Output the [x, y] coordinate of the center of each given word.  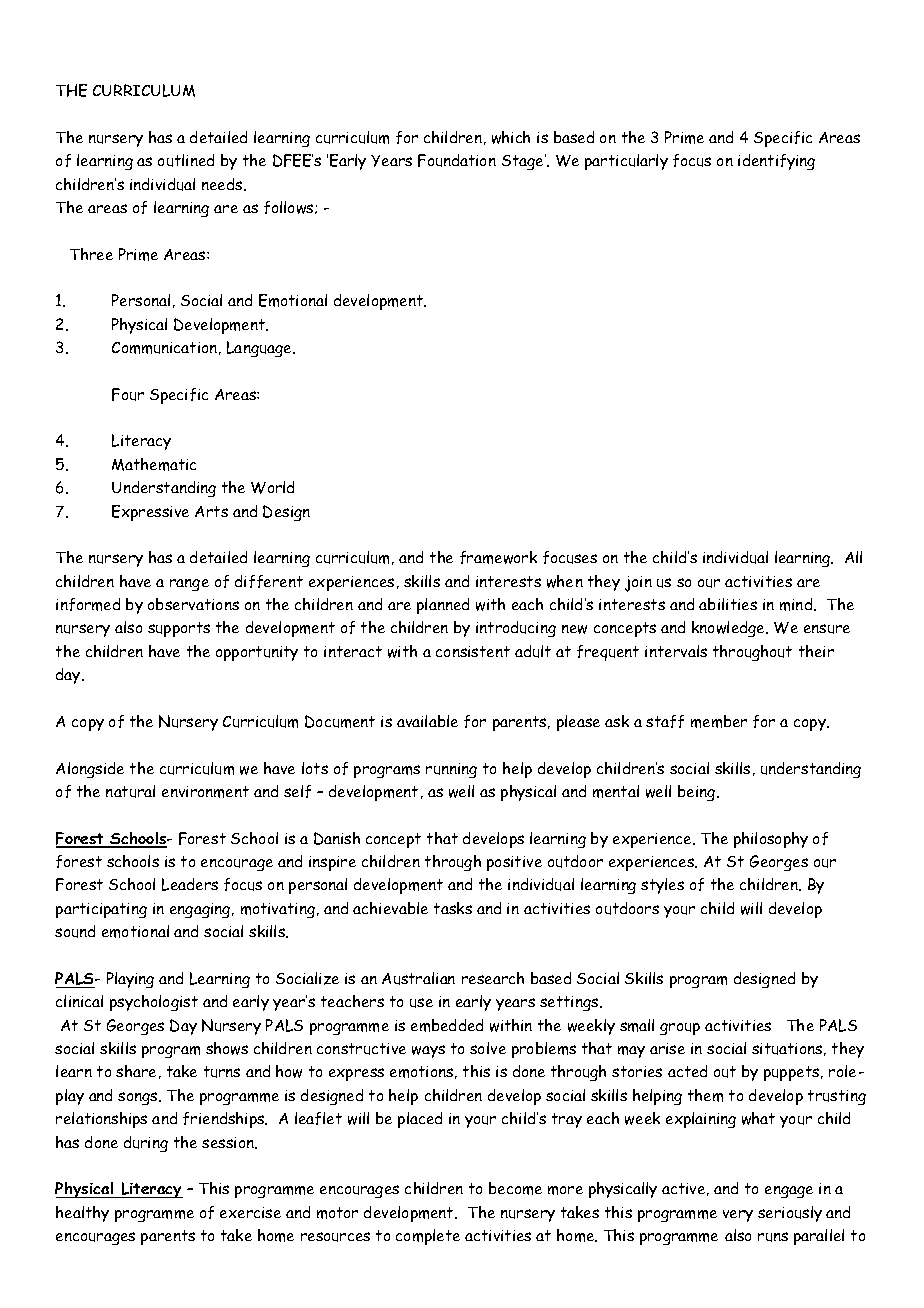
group [680, 1029]
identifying [776, 162]
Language [260, 349]
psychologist [154, 1003]
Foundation [457, 160]
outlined [186, 160]
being [698, 793]
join [638, 584]
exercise [250, 1212]
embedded [447, 1025]
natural [130, 791]
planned [443, 606]
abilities [728, 604]
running [451, 770]
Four [128, 394]
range [189, 585]
